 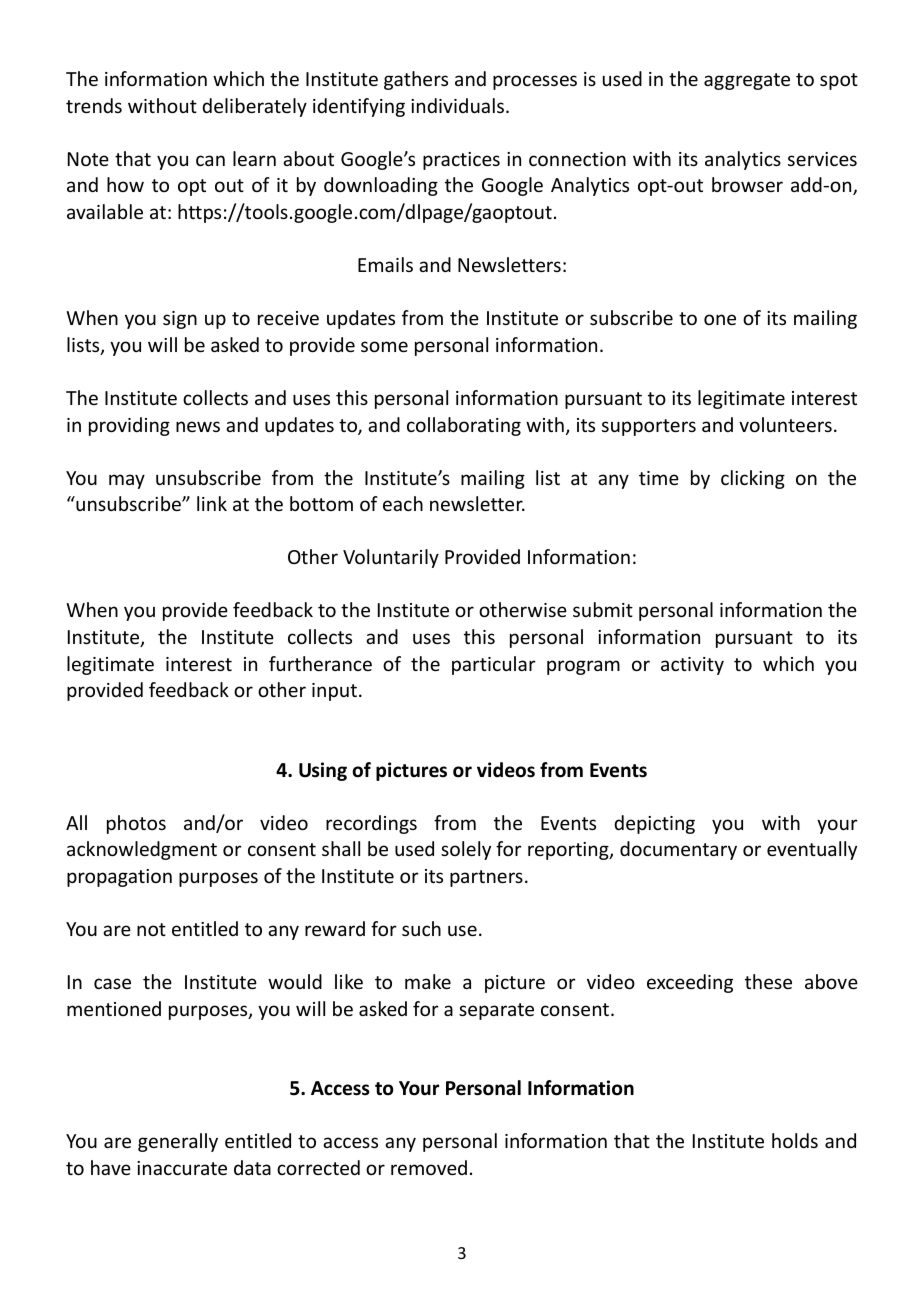 What do you see at coordinates (178, 1142) in the screenshot?
I see `generally` at bounding box center [178, 1142].
